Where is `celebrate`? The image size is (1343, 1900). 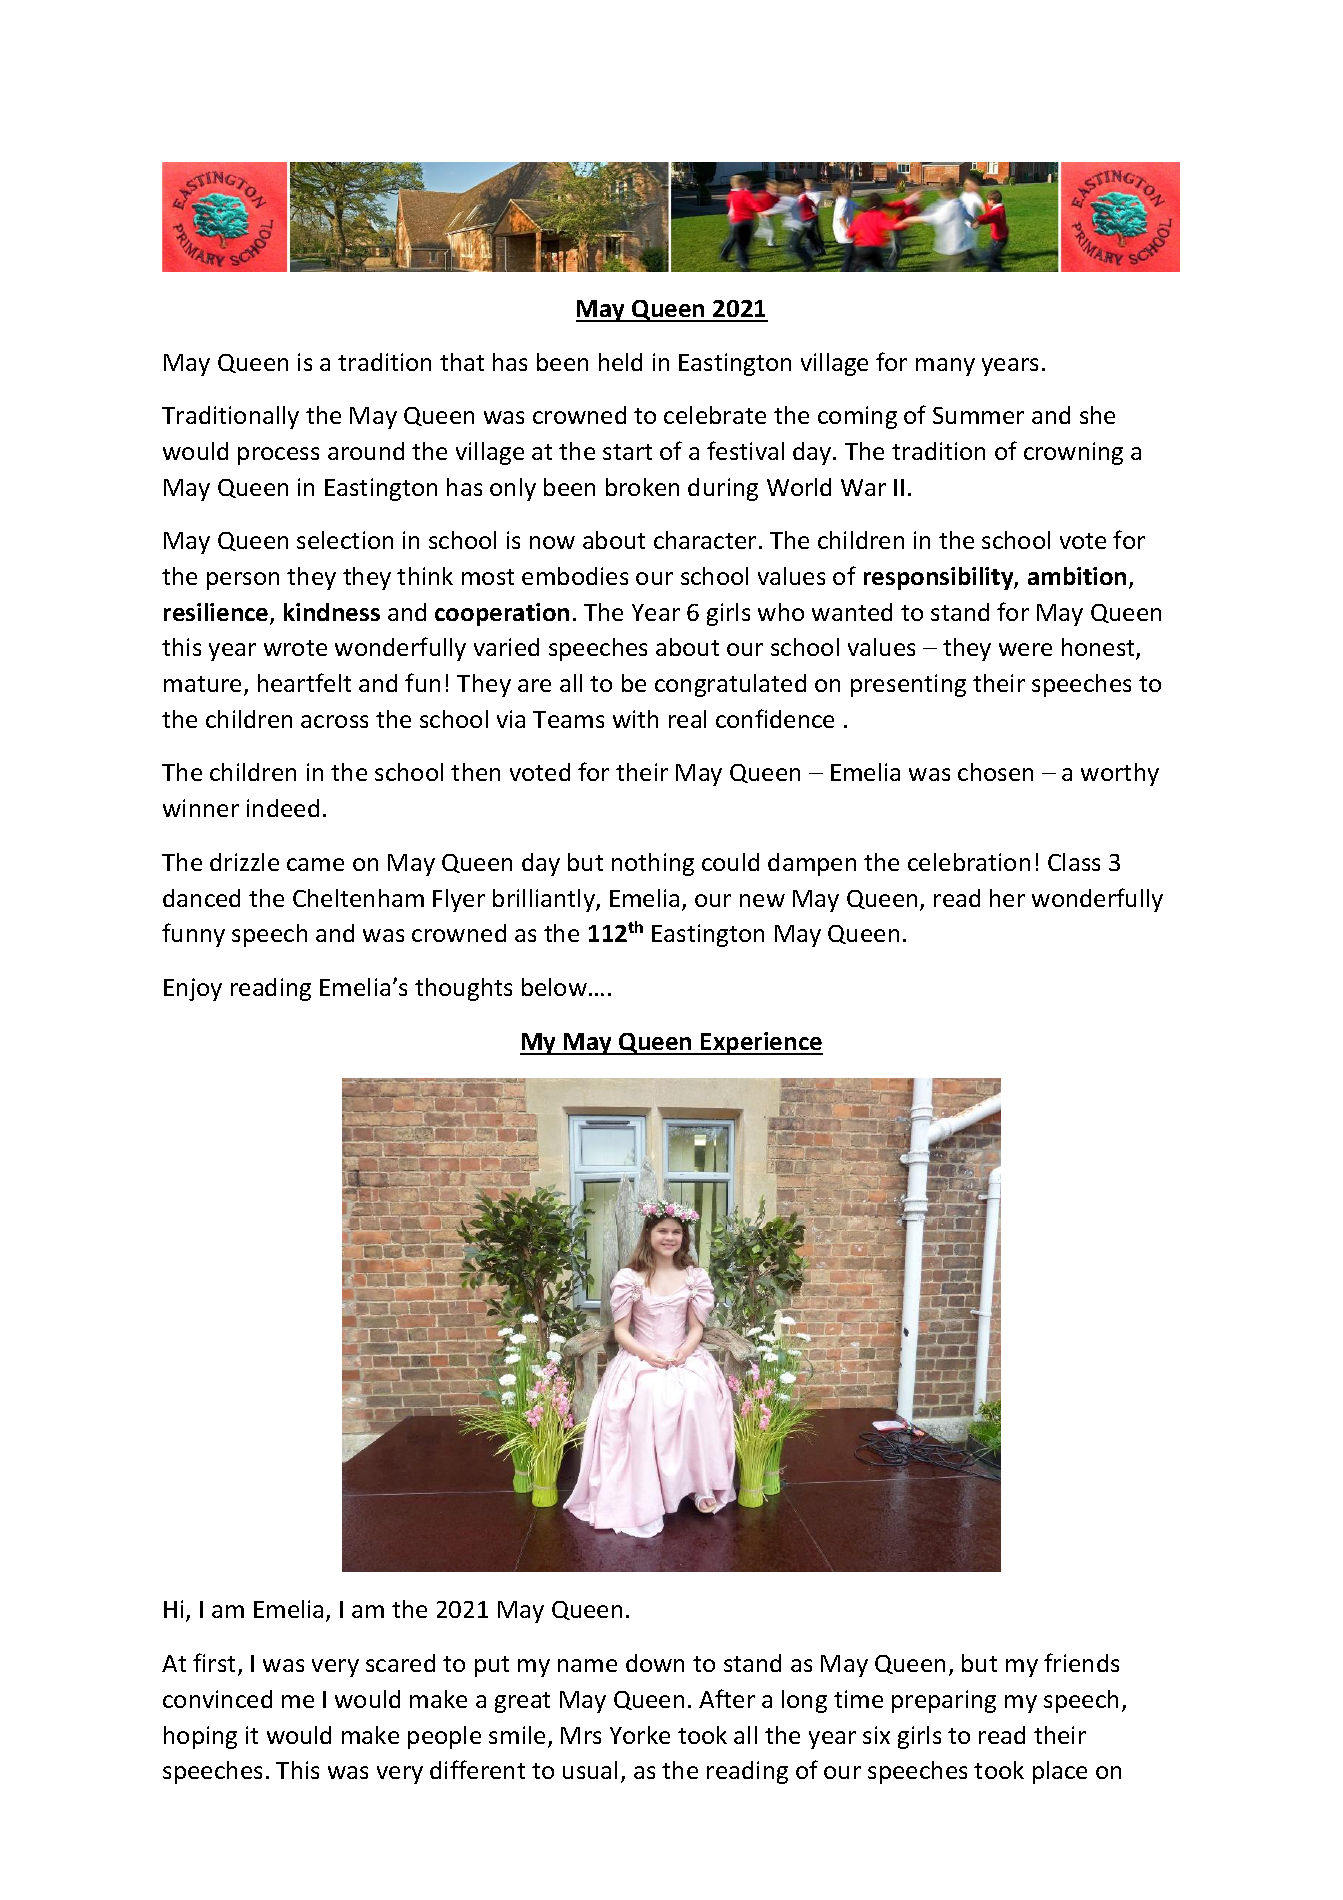 celebrate is located at coordinates (715, 415).
